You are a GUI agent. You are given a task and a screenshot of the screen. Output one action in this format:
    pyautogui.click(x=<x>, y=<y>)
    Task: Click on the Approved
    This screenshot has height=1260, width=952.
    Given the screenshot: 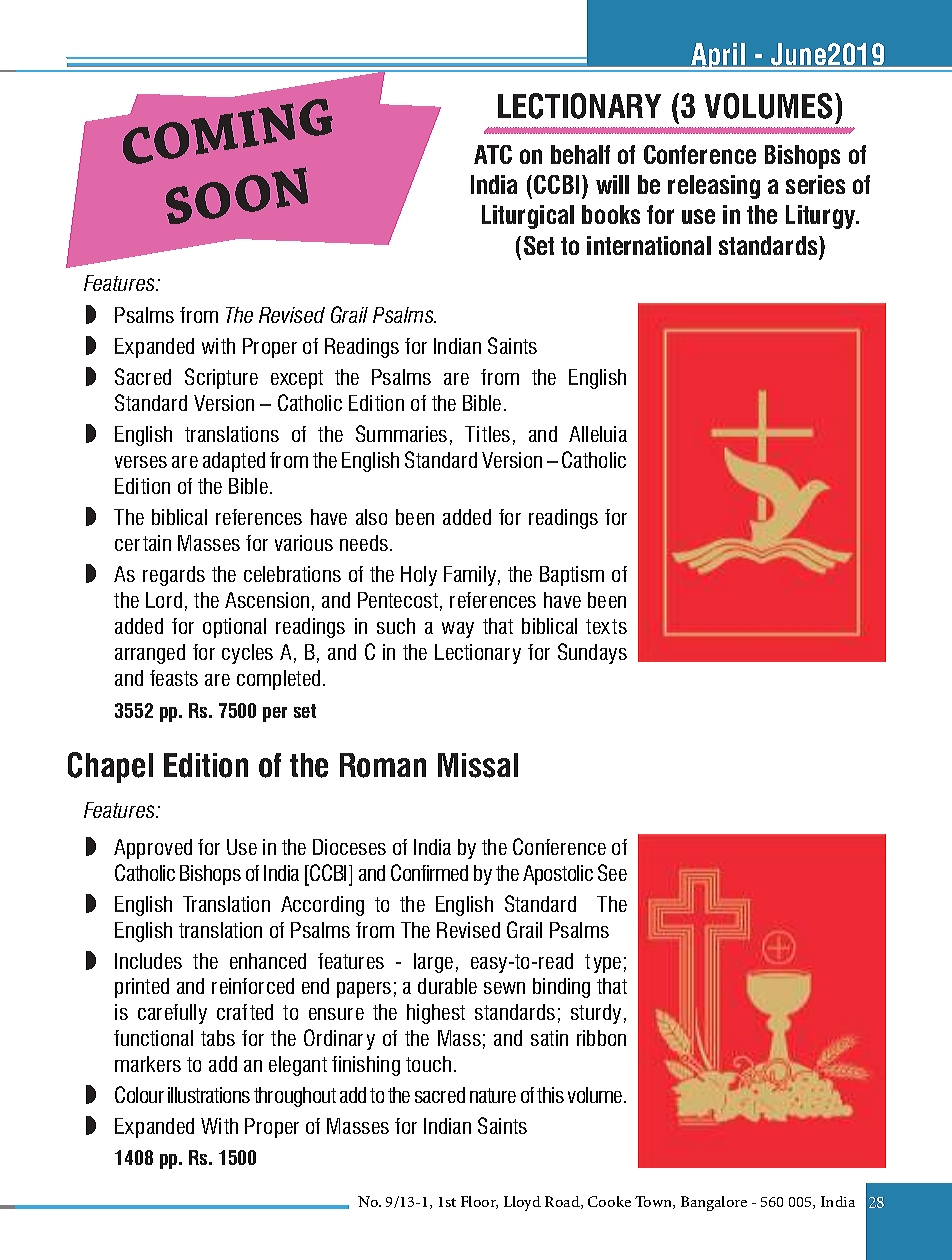 What is the action you would take?
    pyautogui.click(x=153, y=849)
